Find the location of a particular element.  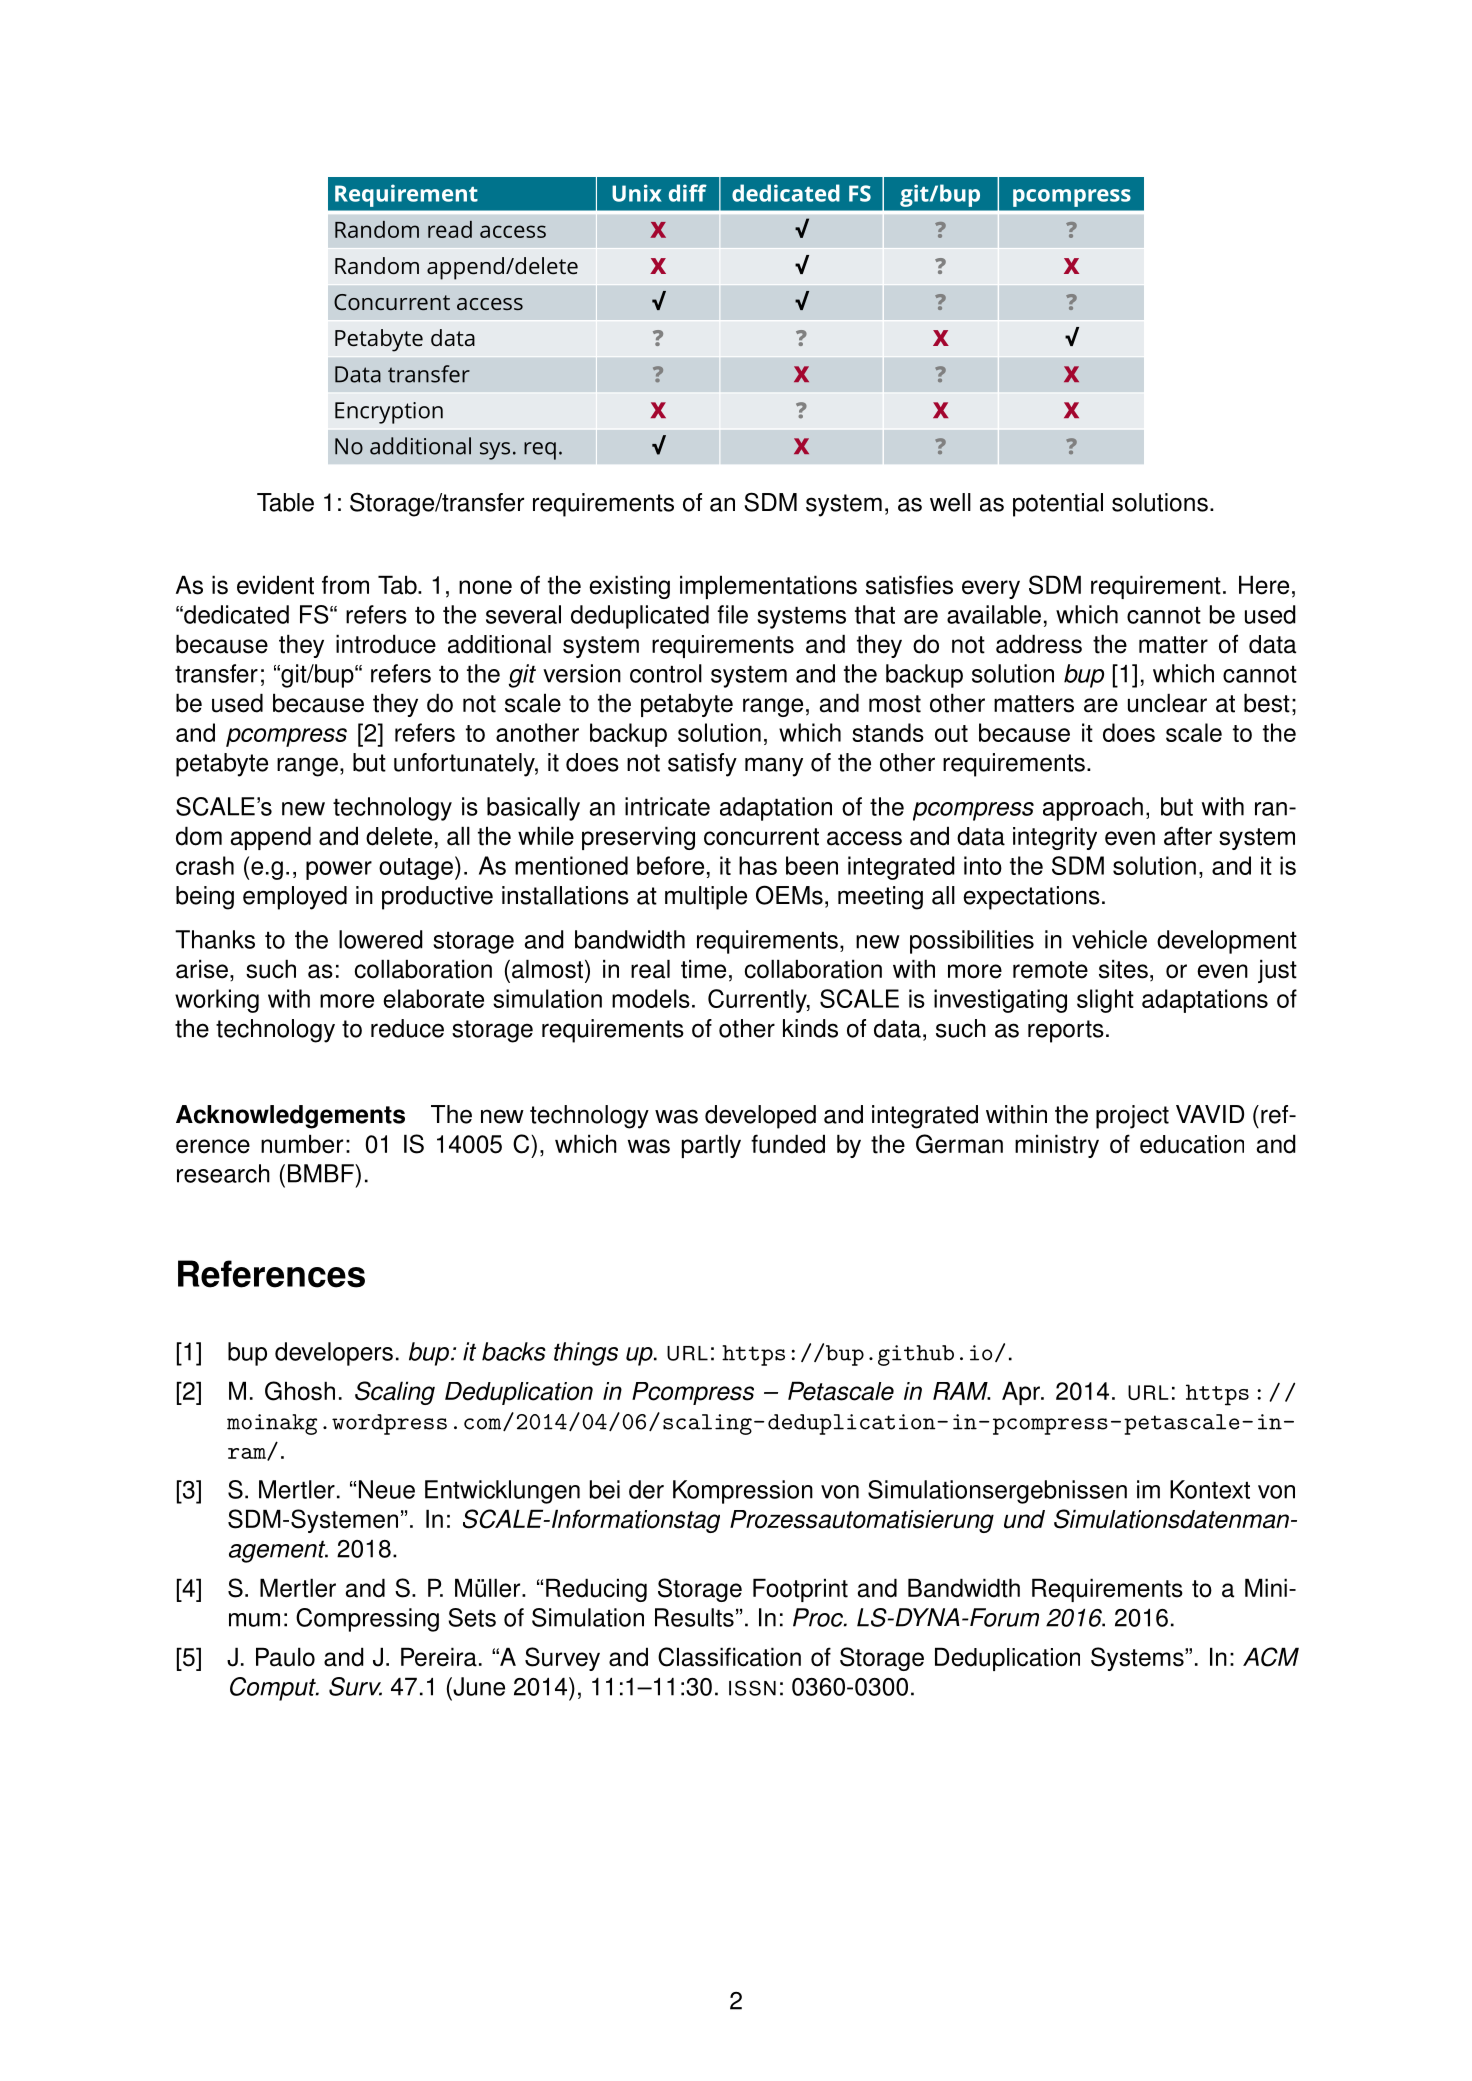

Classification is located at coordinates (729, 1657).
